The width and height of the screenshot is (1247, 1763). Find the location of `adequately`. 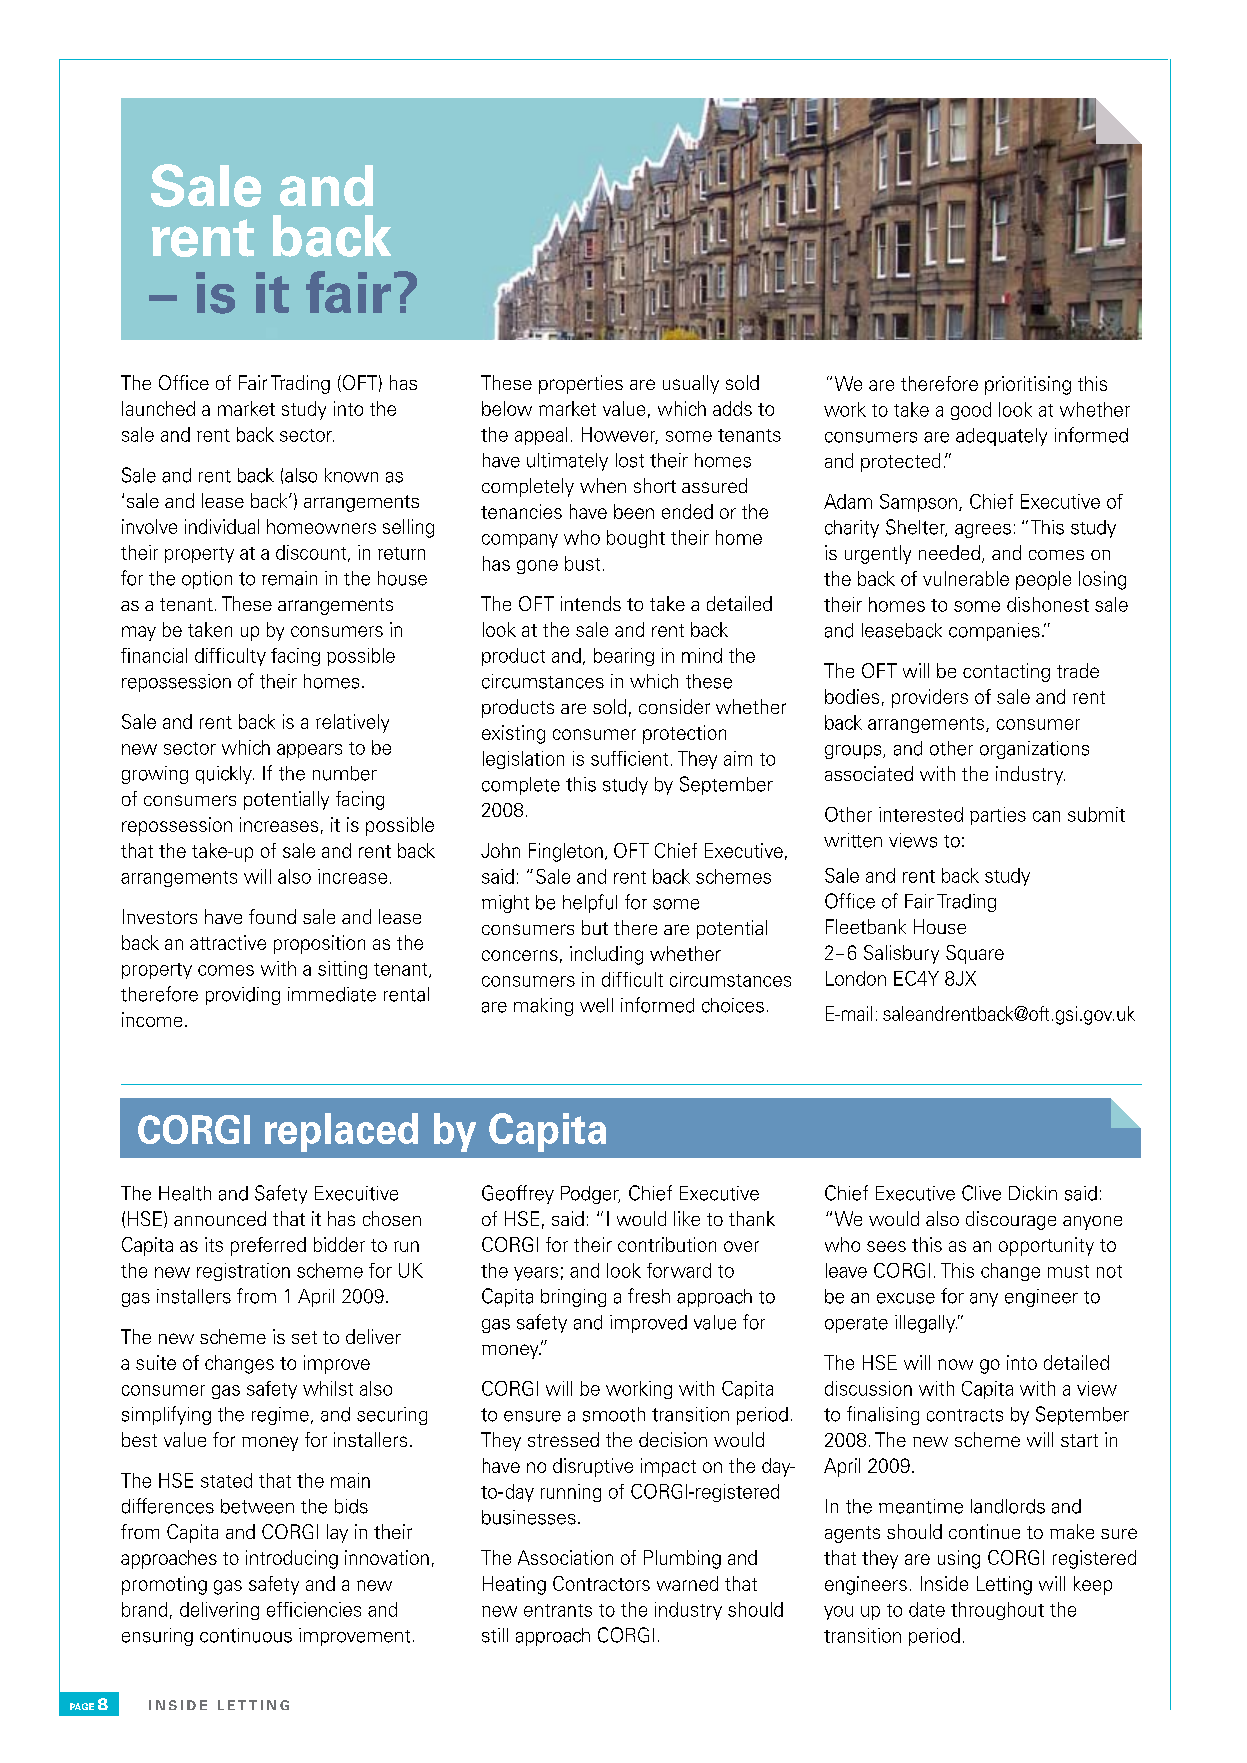

adequately is located at coordinates (1001, 437).
